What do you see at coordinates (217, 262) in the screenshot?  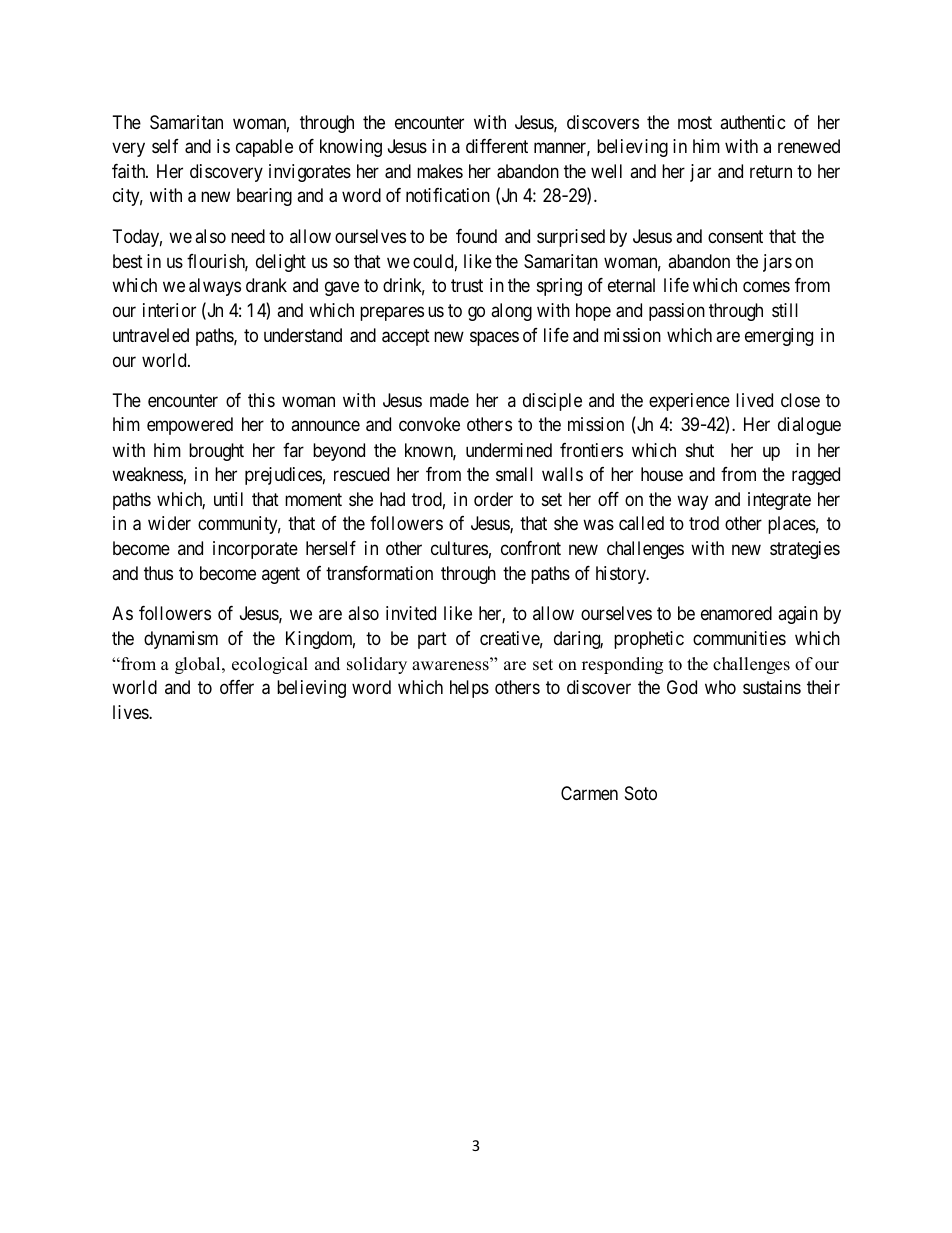 I see `flourish` at bounding box center [217, 262].
